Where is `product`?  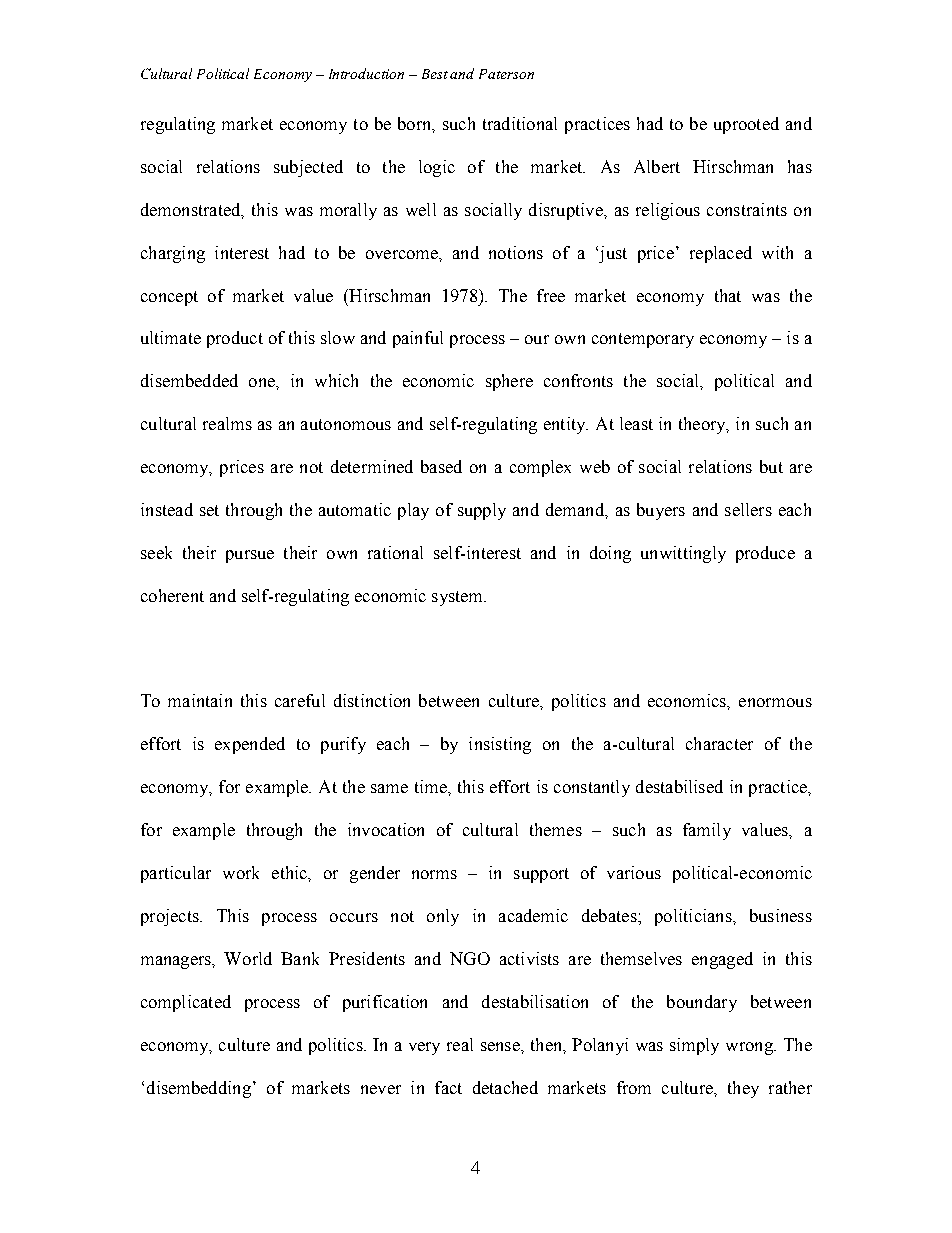
product is located at coordinates (235, 339).
